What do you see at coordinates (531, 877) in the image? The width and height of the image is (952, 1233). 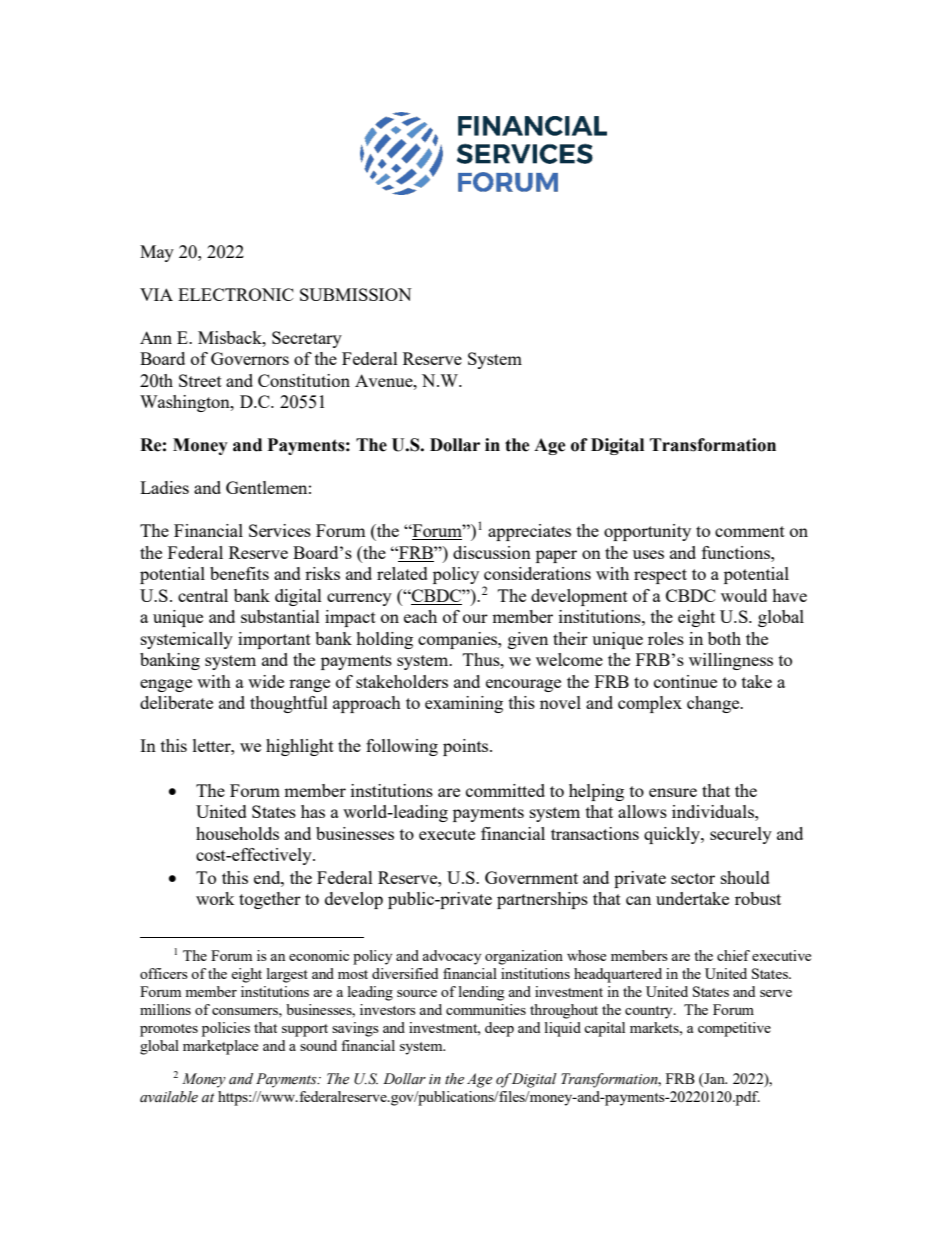 I see `Government` at bounding box center [531, 877].
